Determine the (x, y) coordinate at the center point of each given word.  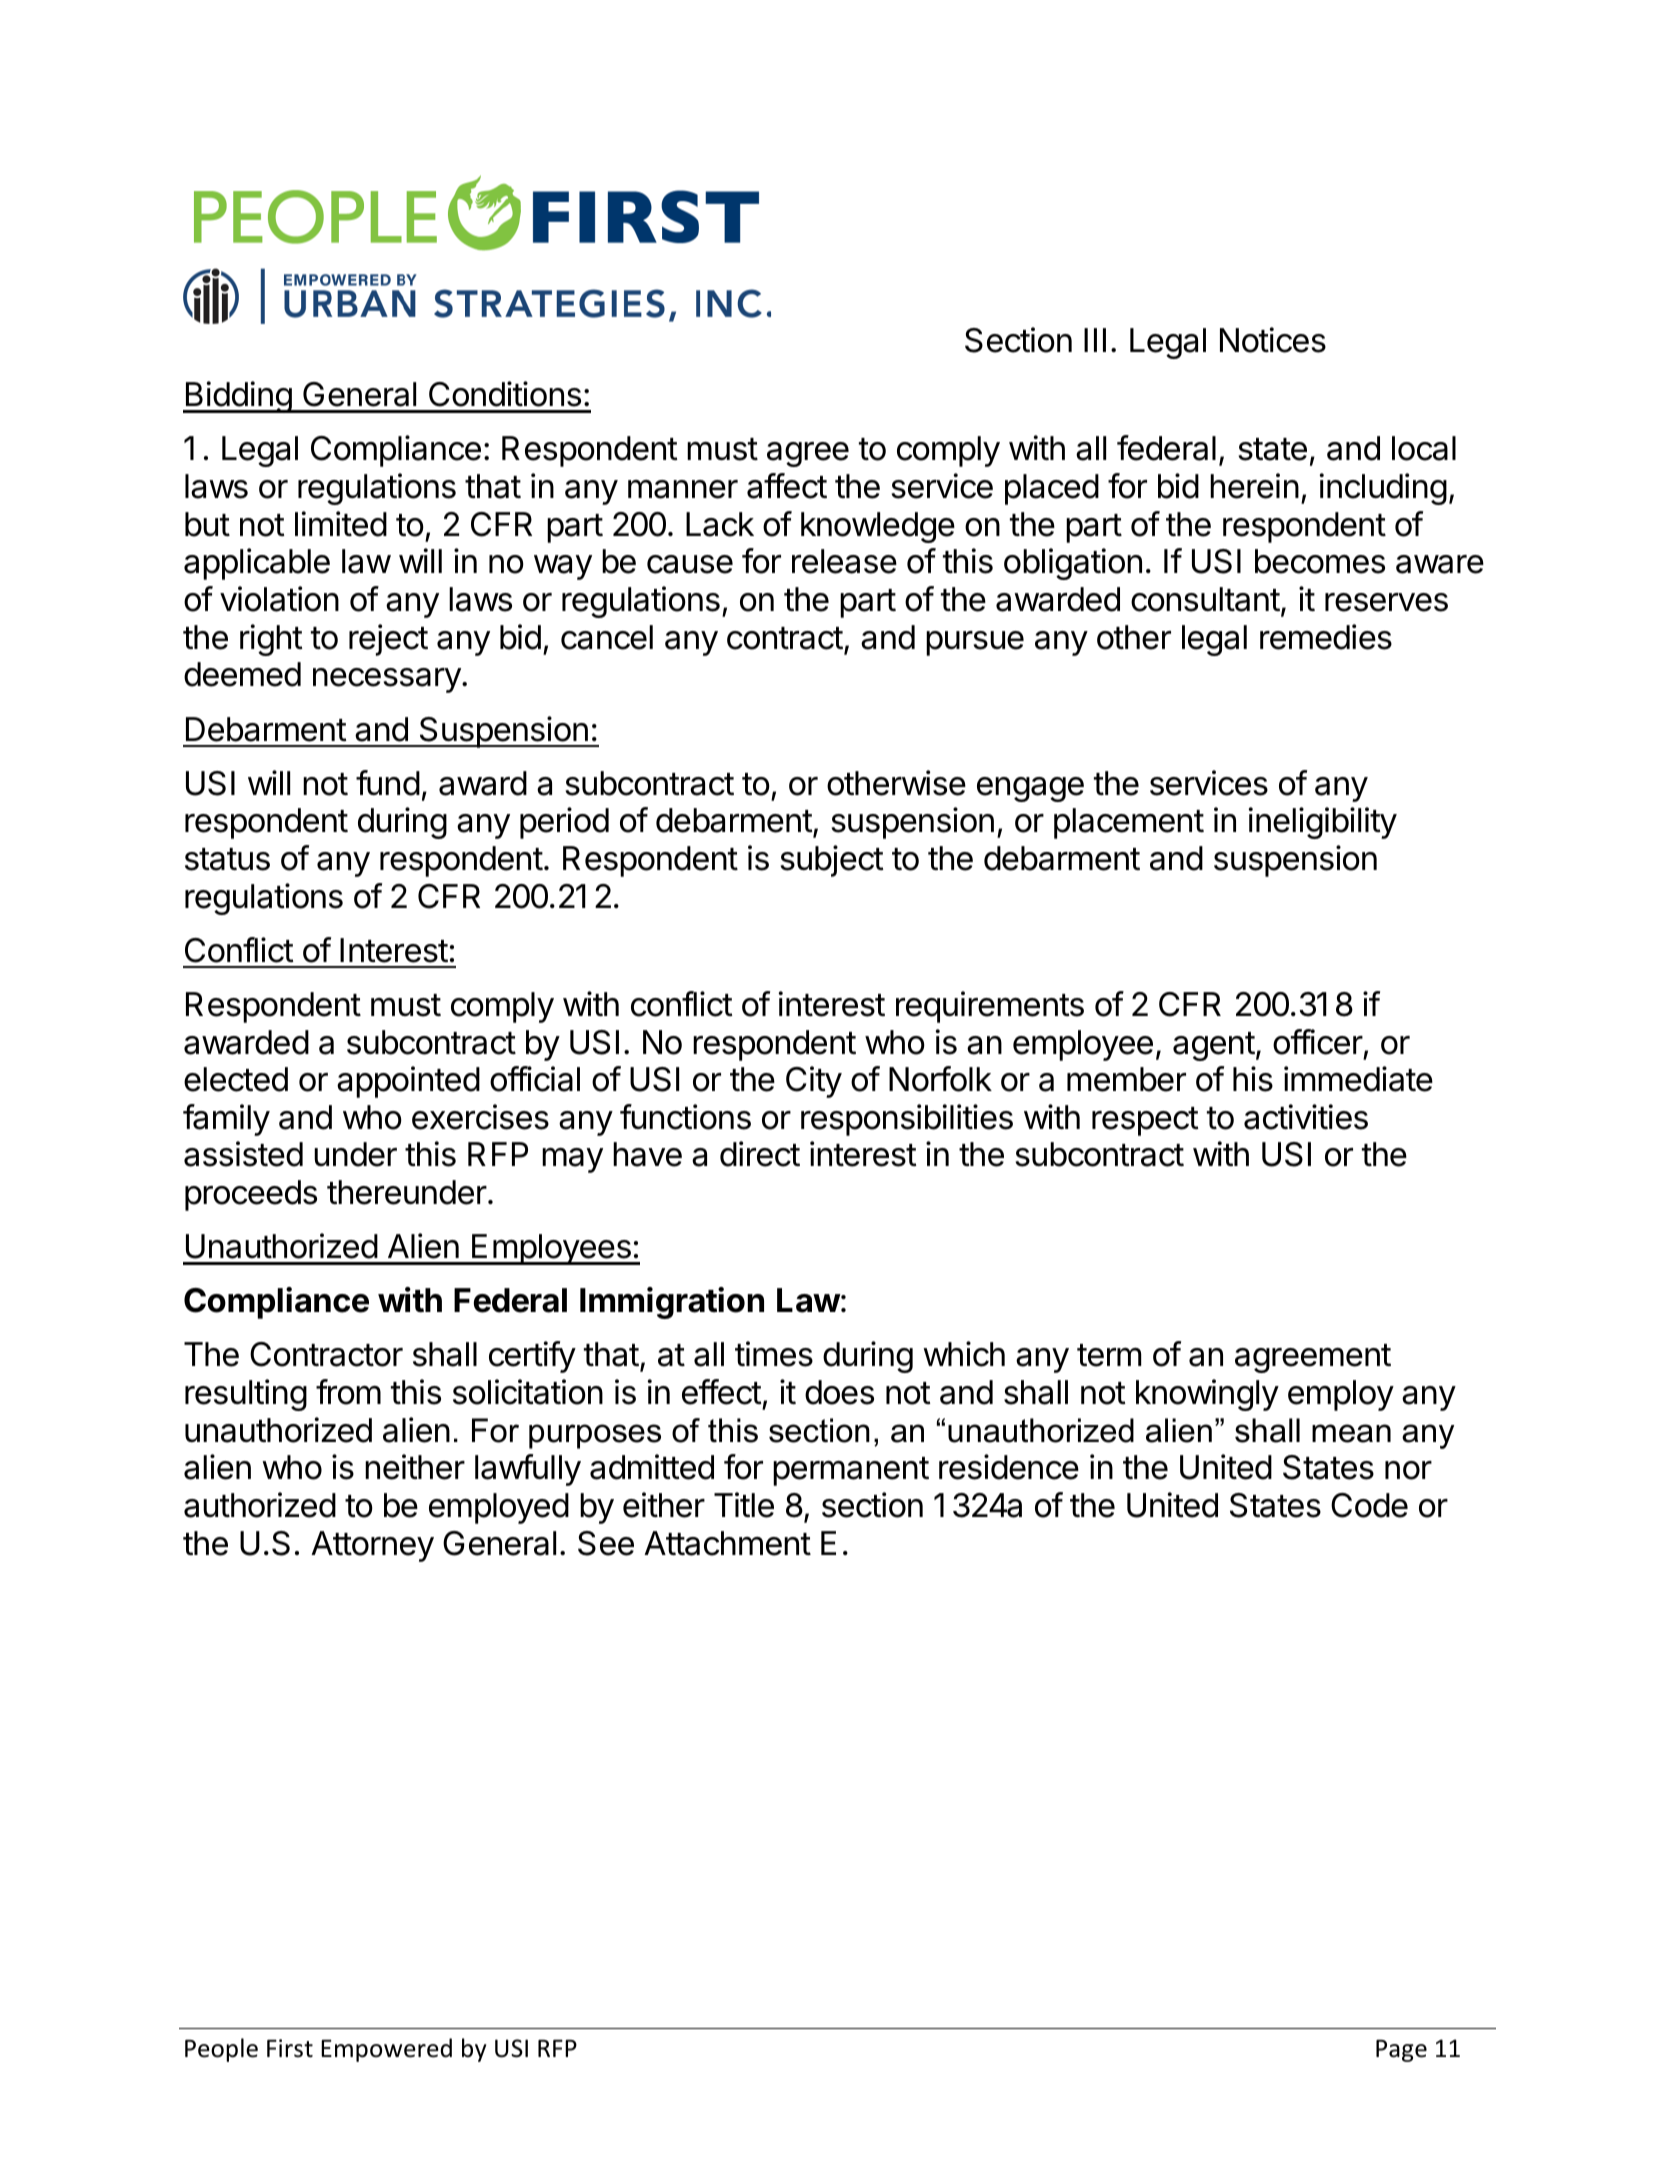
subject (832, 861)
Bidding (238, 397)
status (227, 859)
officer (1318, 1042)
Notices (1273, 340)
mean (1351, 1433)
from (348, 1392)
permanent (851, 1471)
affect (787, 486)
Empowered (386, 2050)
